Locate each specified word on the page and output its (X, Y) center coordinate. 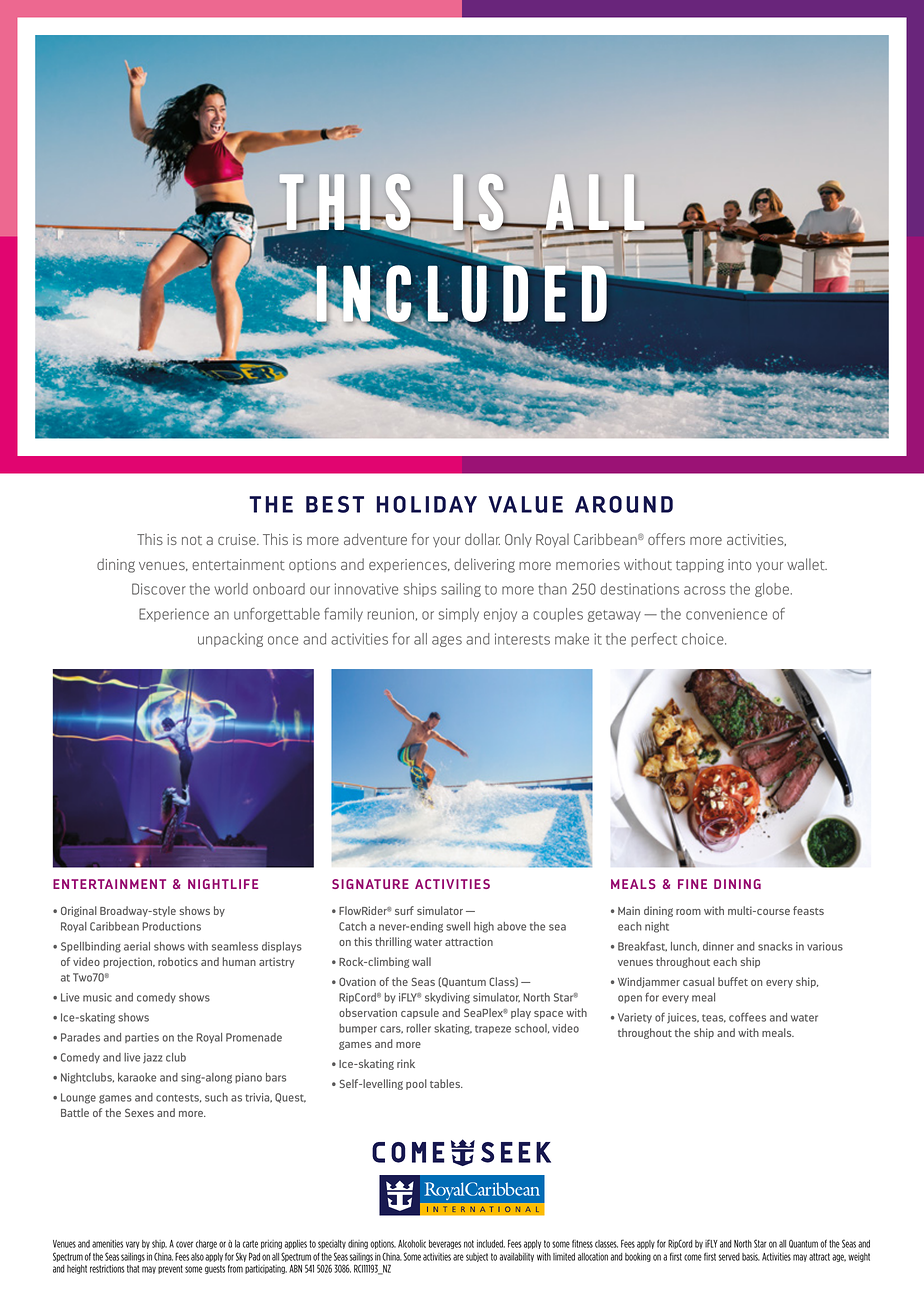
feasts (808, 910)
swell (458, 926)
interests (522, 639)
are (458, 1257)
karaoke (137, 1077)
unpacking (230, 640)
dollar (482, 539)
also (197, 1257)
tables (446, 1083)
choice (704, 639)
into (739, 565)
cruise (238, 539)
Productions (171, 926)
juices (683, 1018)
